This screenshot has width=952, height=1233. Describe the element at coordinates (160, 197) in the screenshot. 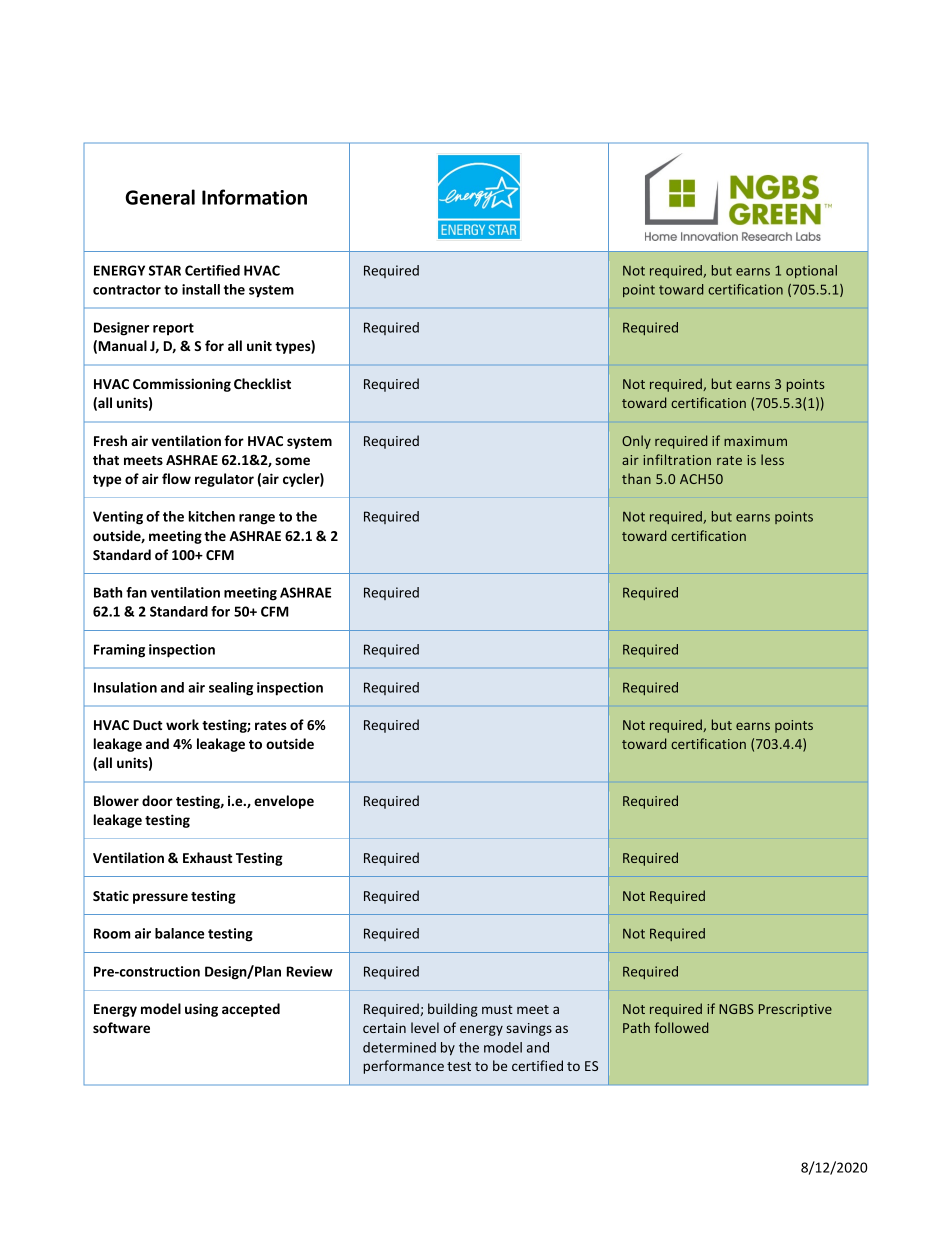

I see `General` at that location.
